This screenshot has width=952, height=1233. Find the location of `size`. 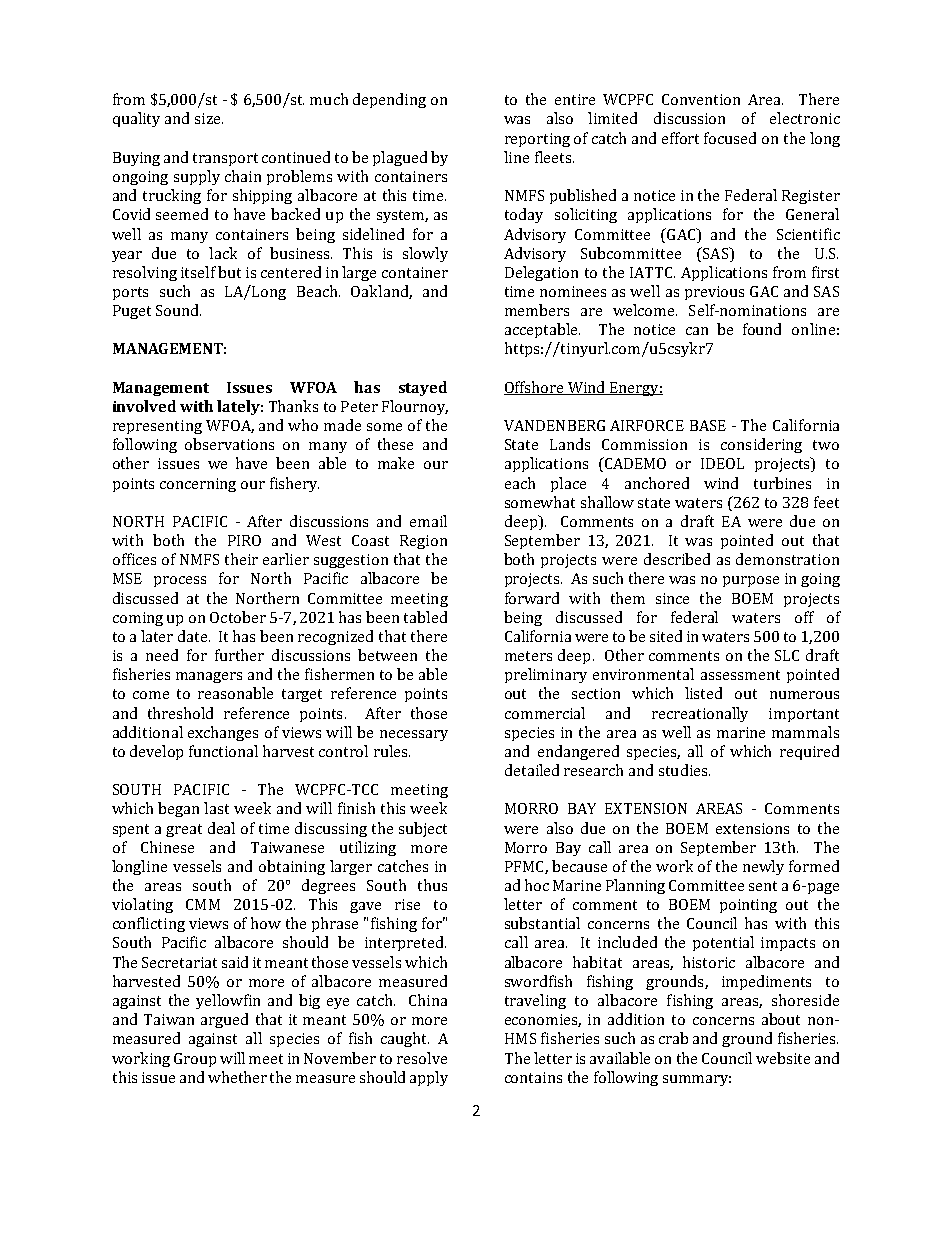

size is located at coordinates (209, 118).
